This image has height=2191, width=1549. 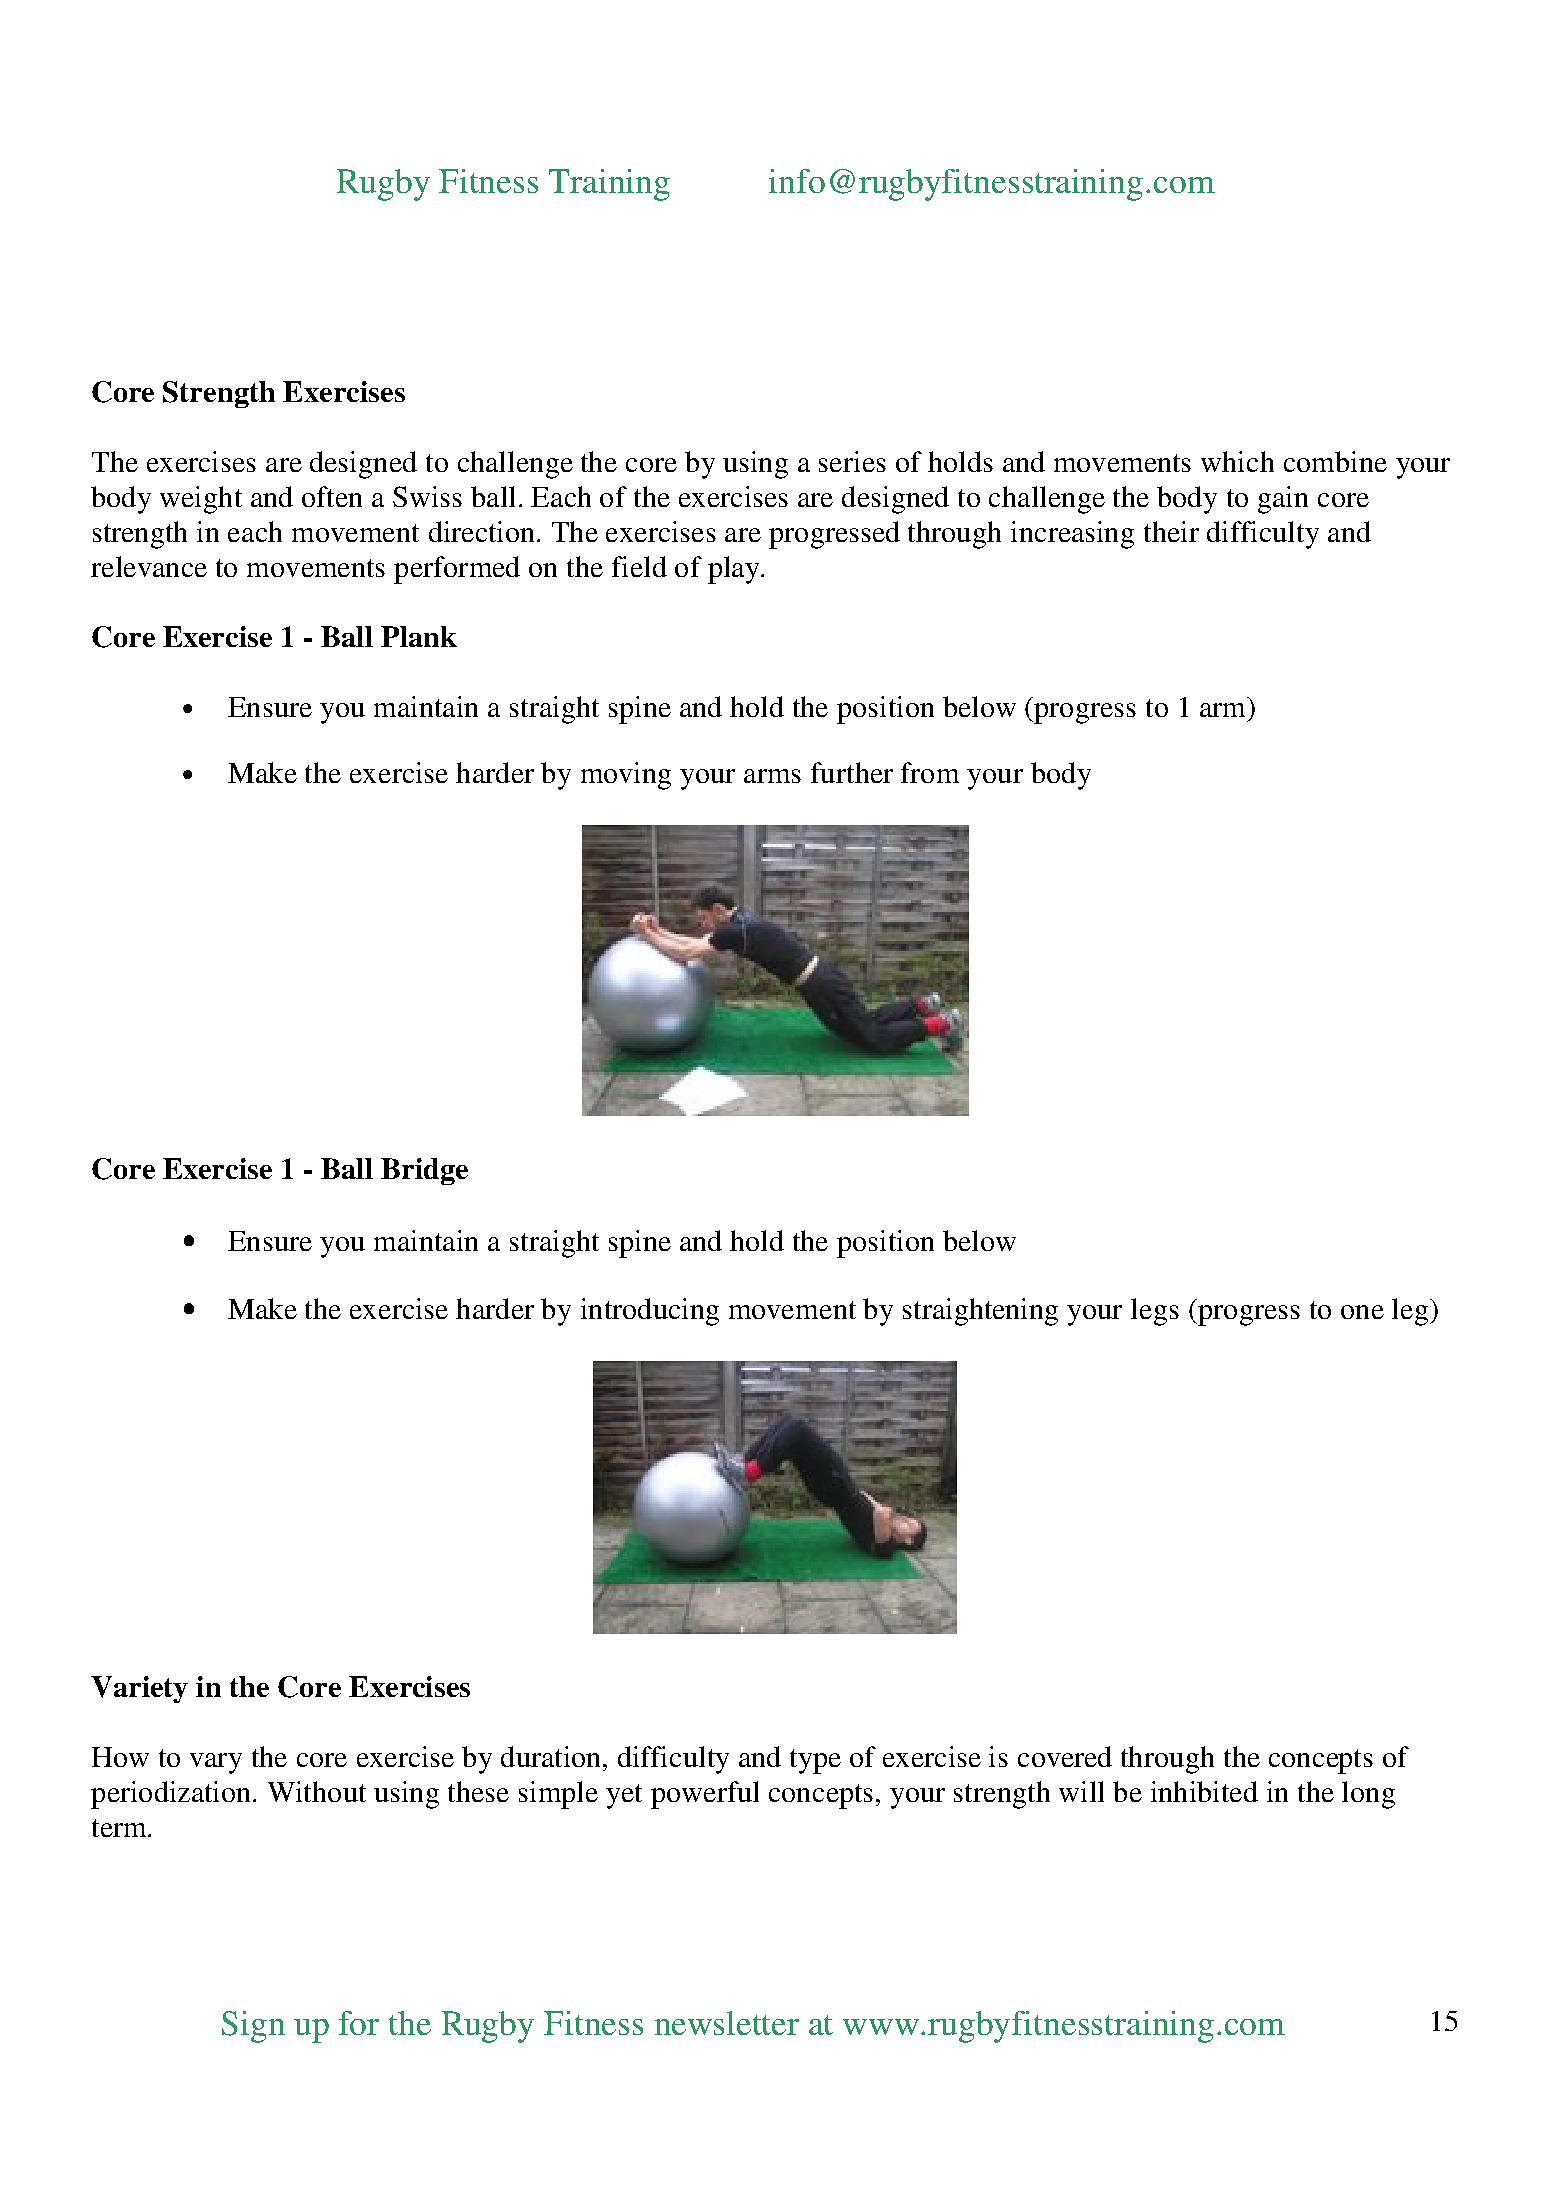 What do you see at coordinates (626, 776) in the image?
I see `moving` at bounding box center [626, 776].
